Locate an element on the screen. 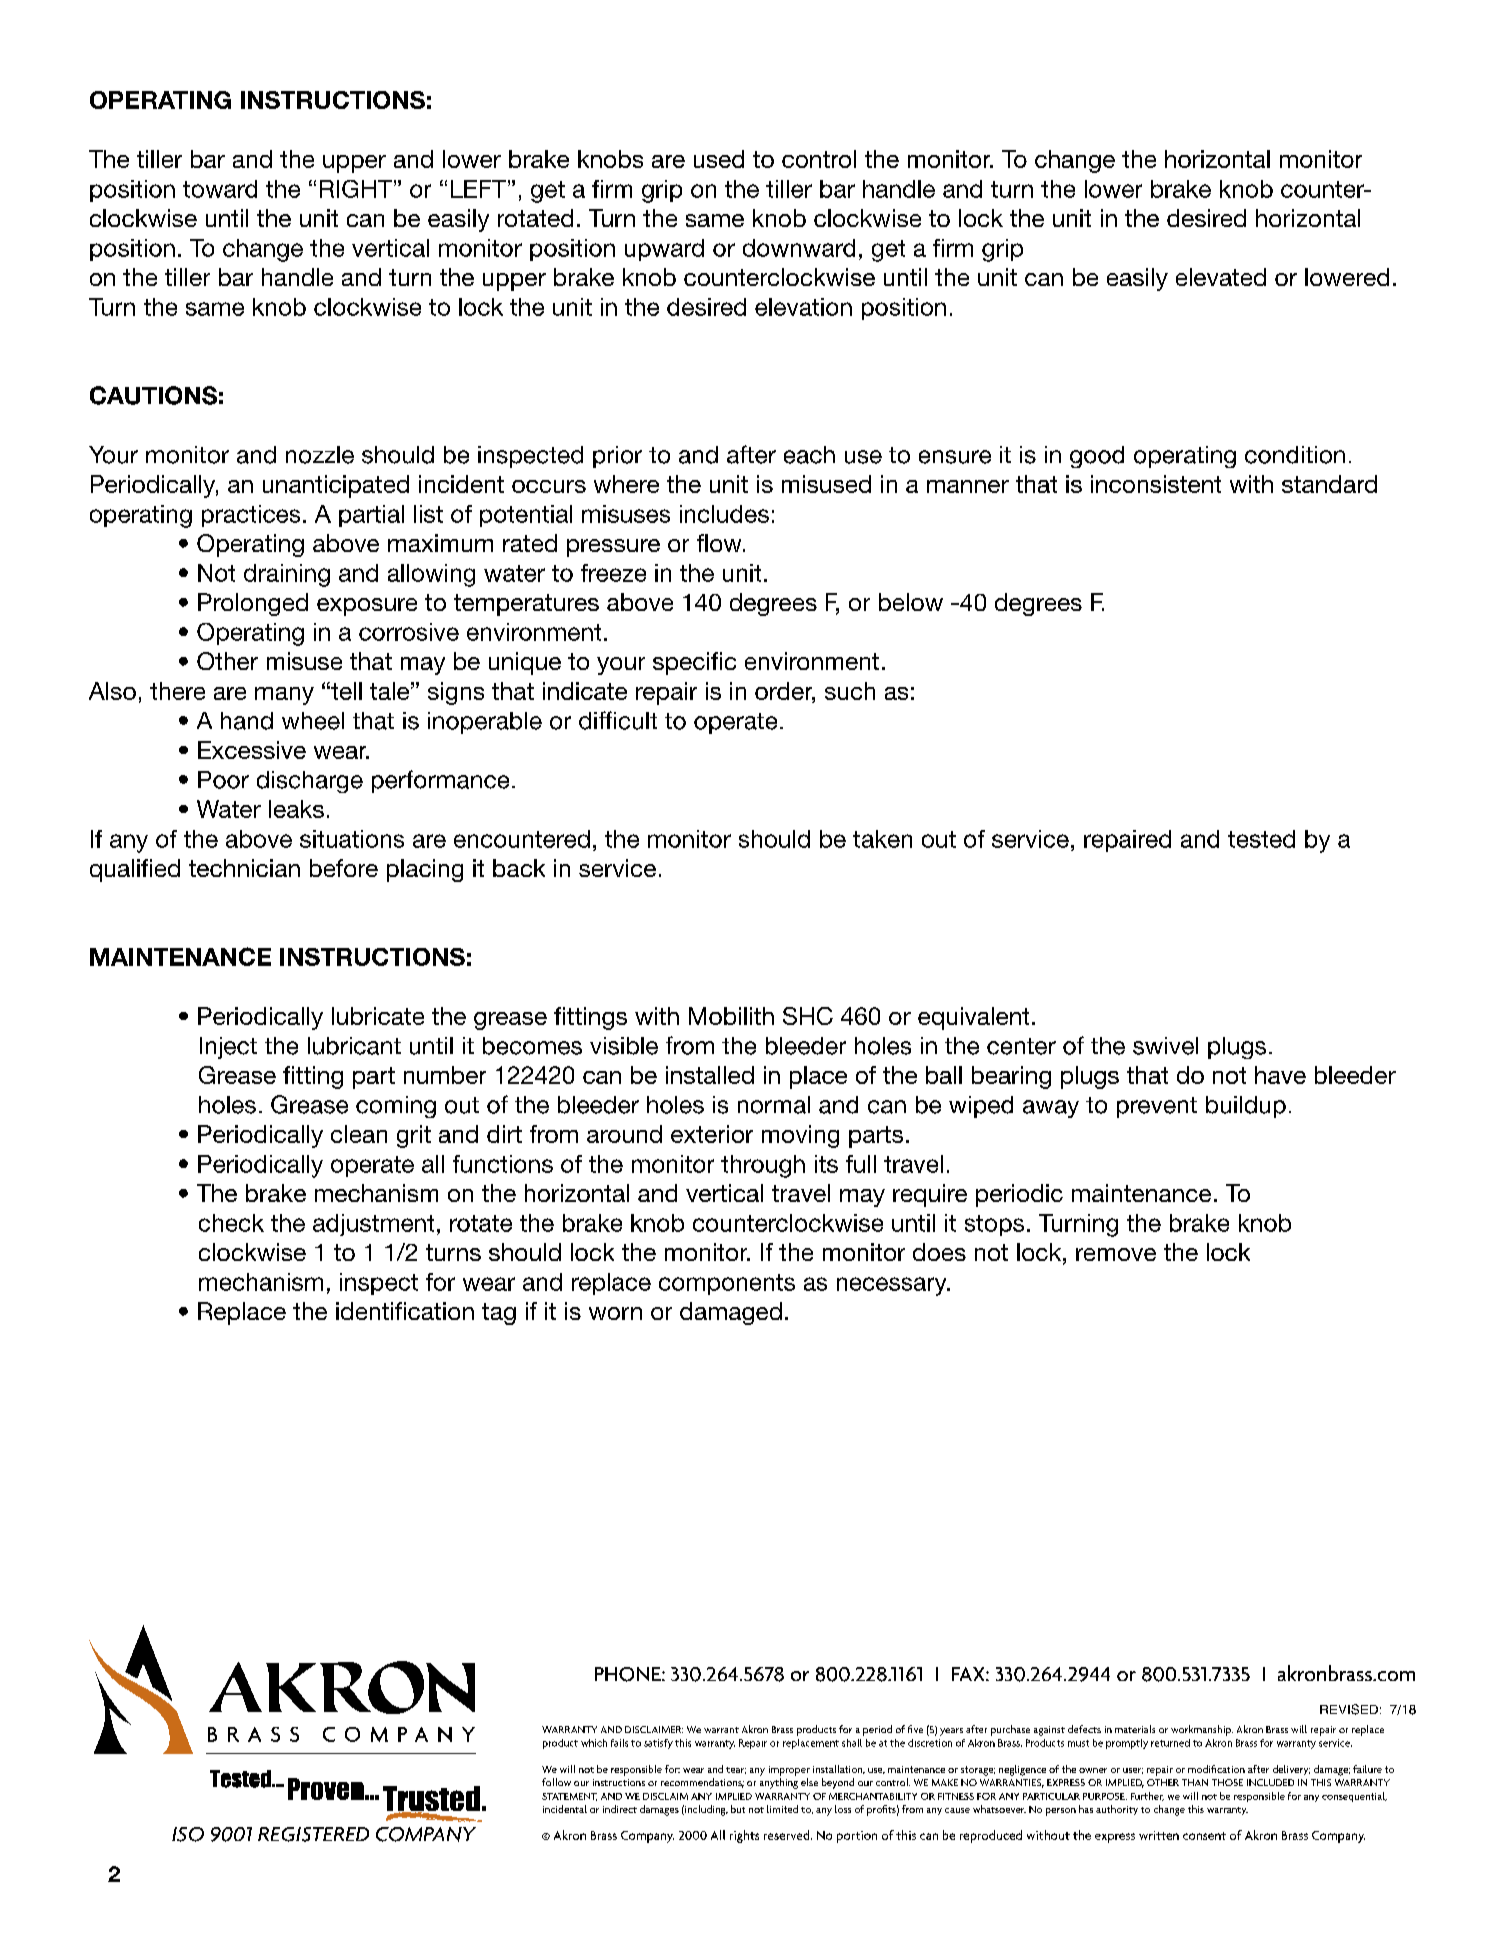 This screenshot has height=1950, width=1507. specific is located at coordinates (694, 663).
